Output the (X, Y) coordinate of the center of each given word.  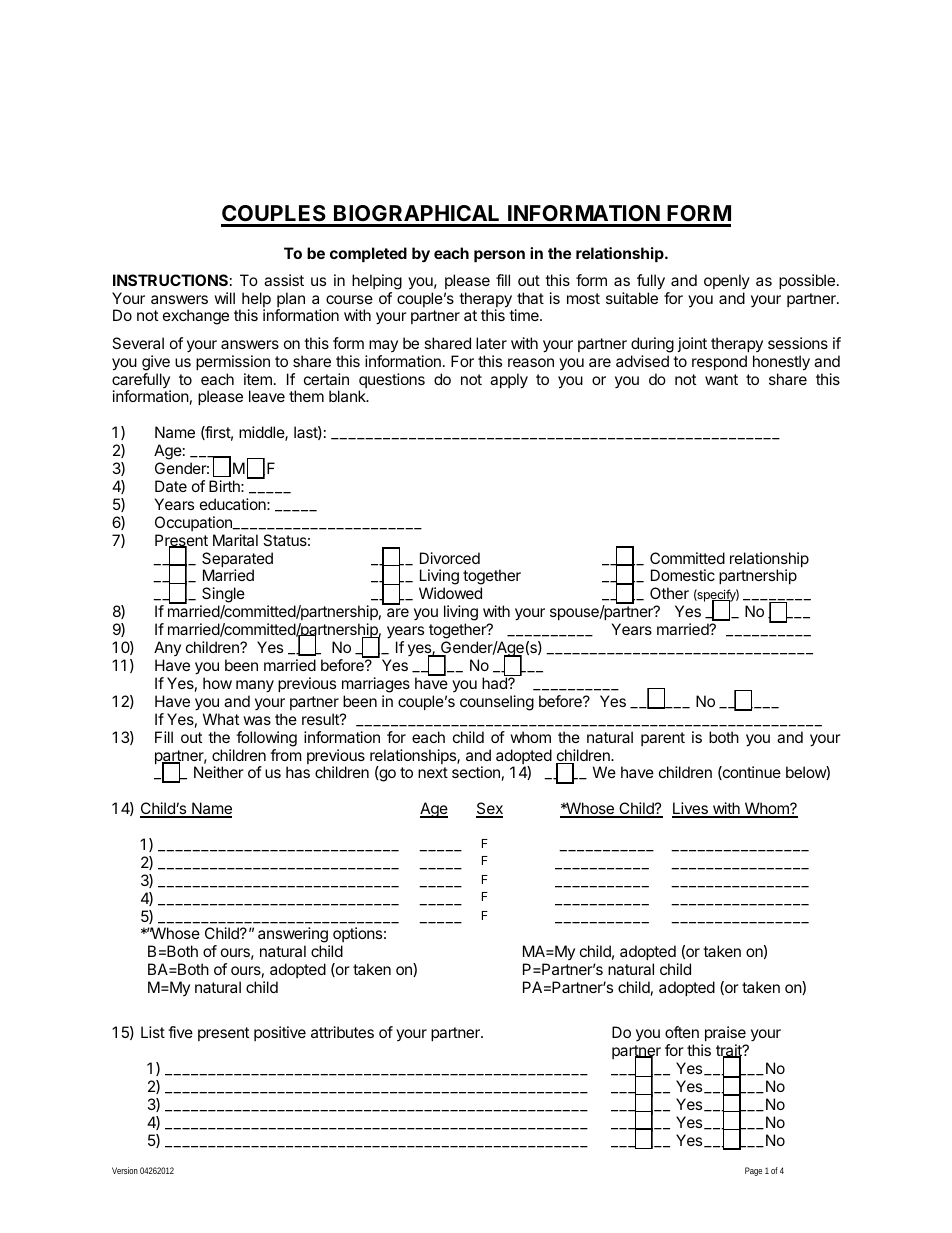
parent (663, 739)
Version (125, 1170)
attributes (342, 1032)
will (224, 298)
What (221, 719)
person (499, 256)
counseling (497, 703)
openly (727, 281)
